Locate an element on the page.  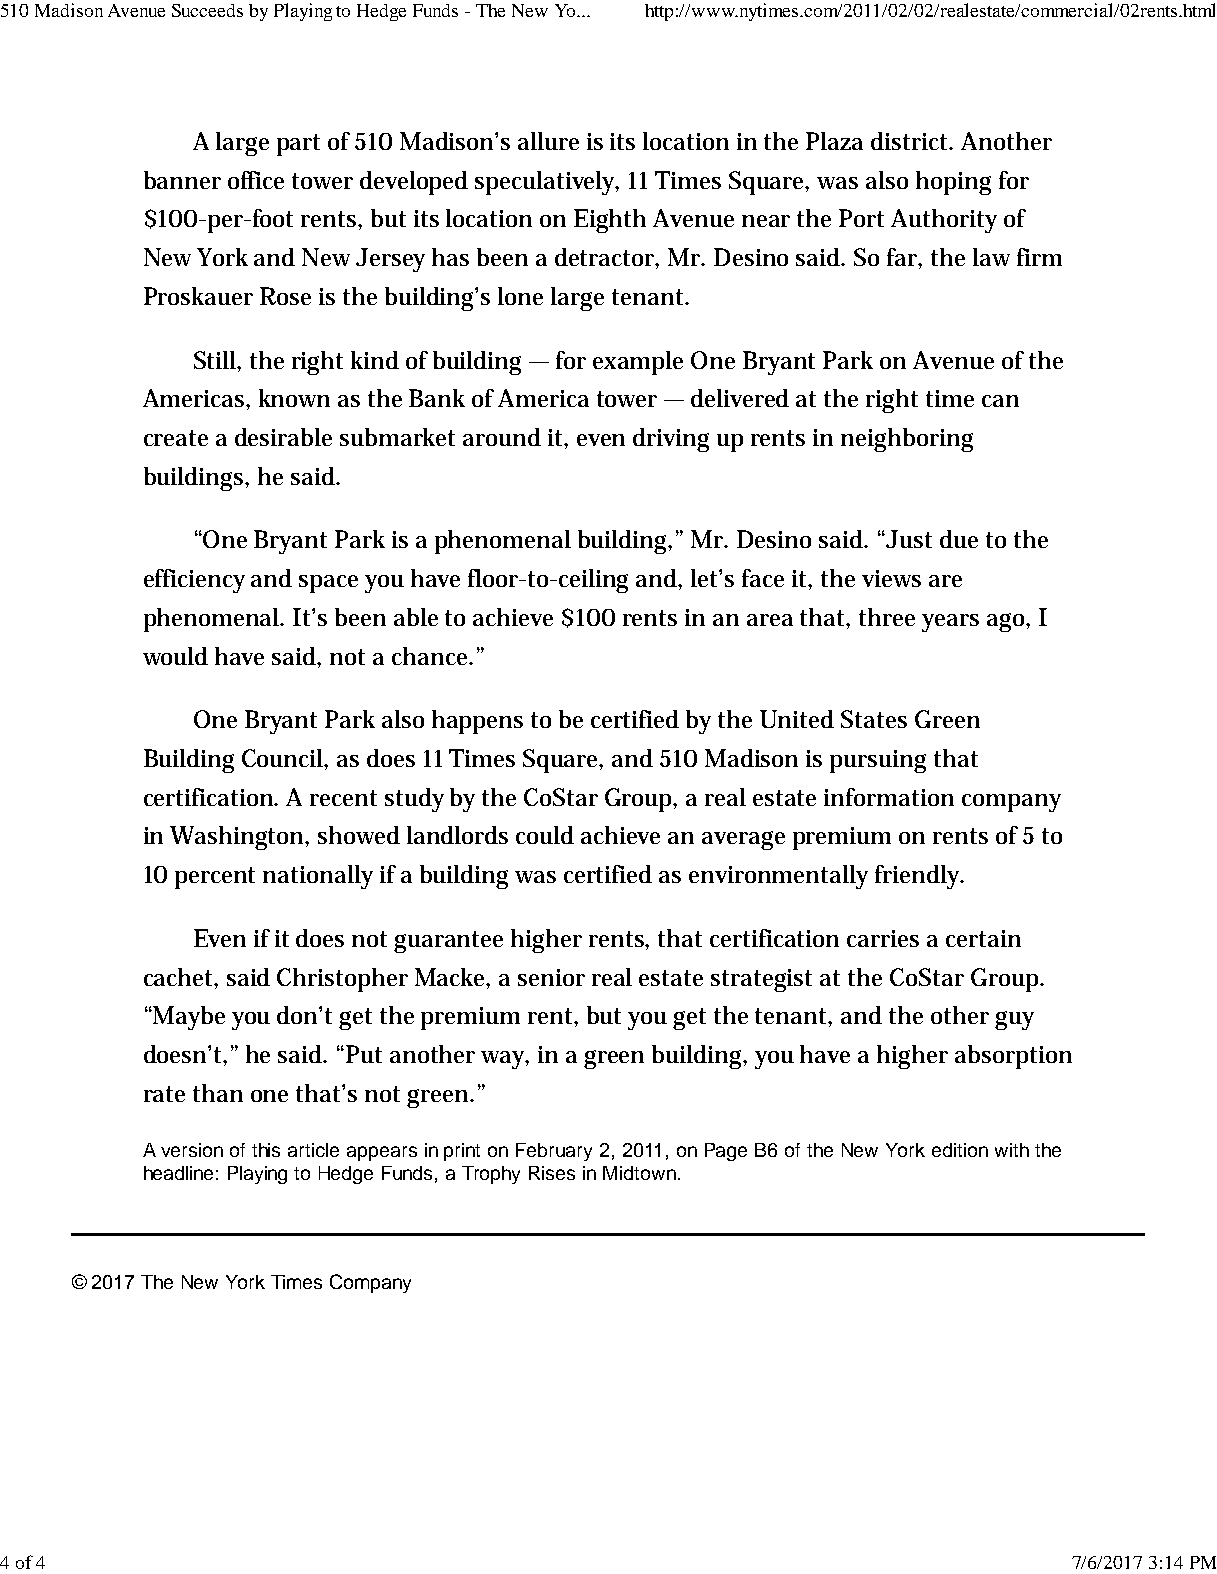
face is located at coordinates (763, 578).
